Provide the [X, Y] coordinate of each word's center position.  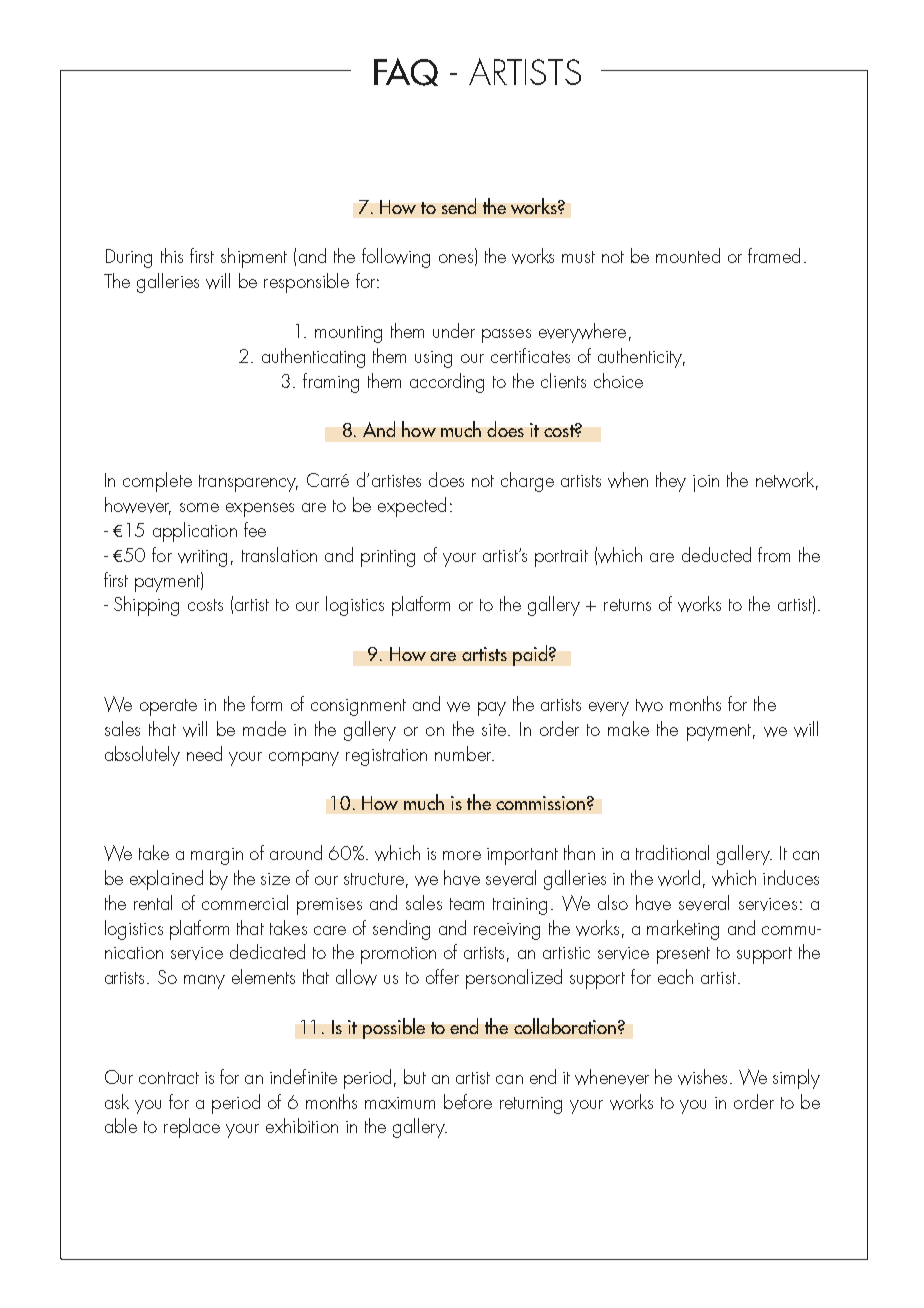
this [172, 255]
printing [388, 558]
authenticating [313, 358]
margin [217, 856]
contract [169, 1078]
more [462, 855]
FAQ [406, 72]
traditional [672, 852]
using [433, 359]
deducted [716, 554]
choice [618, 380]
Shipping [146, 606]
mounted [688, 255]
